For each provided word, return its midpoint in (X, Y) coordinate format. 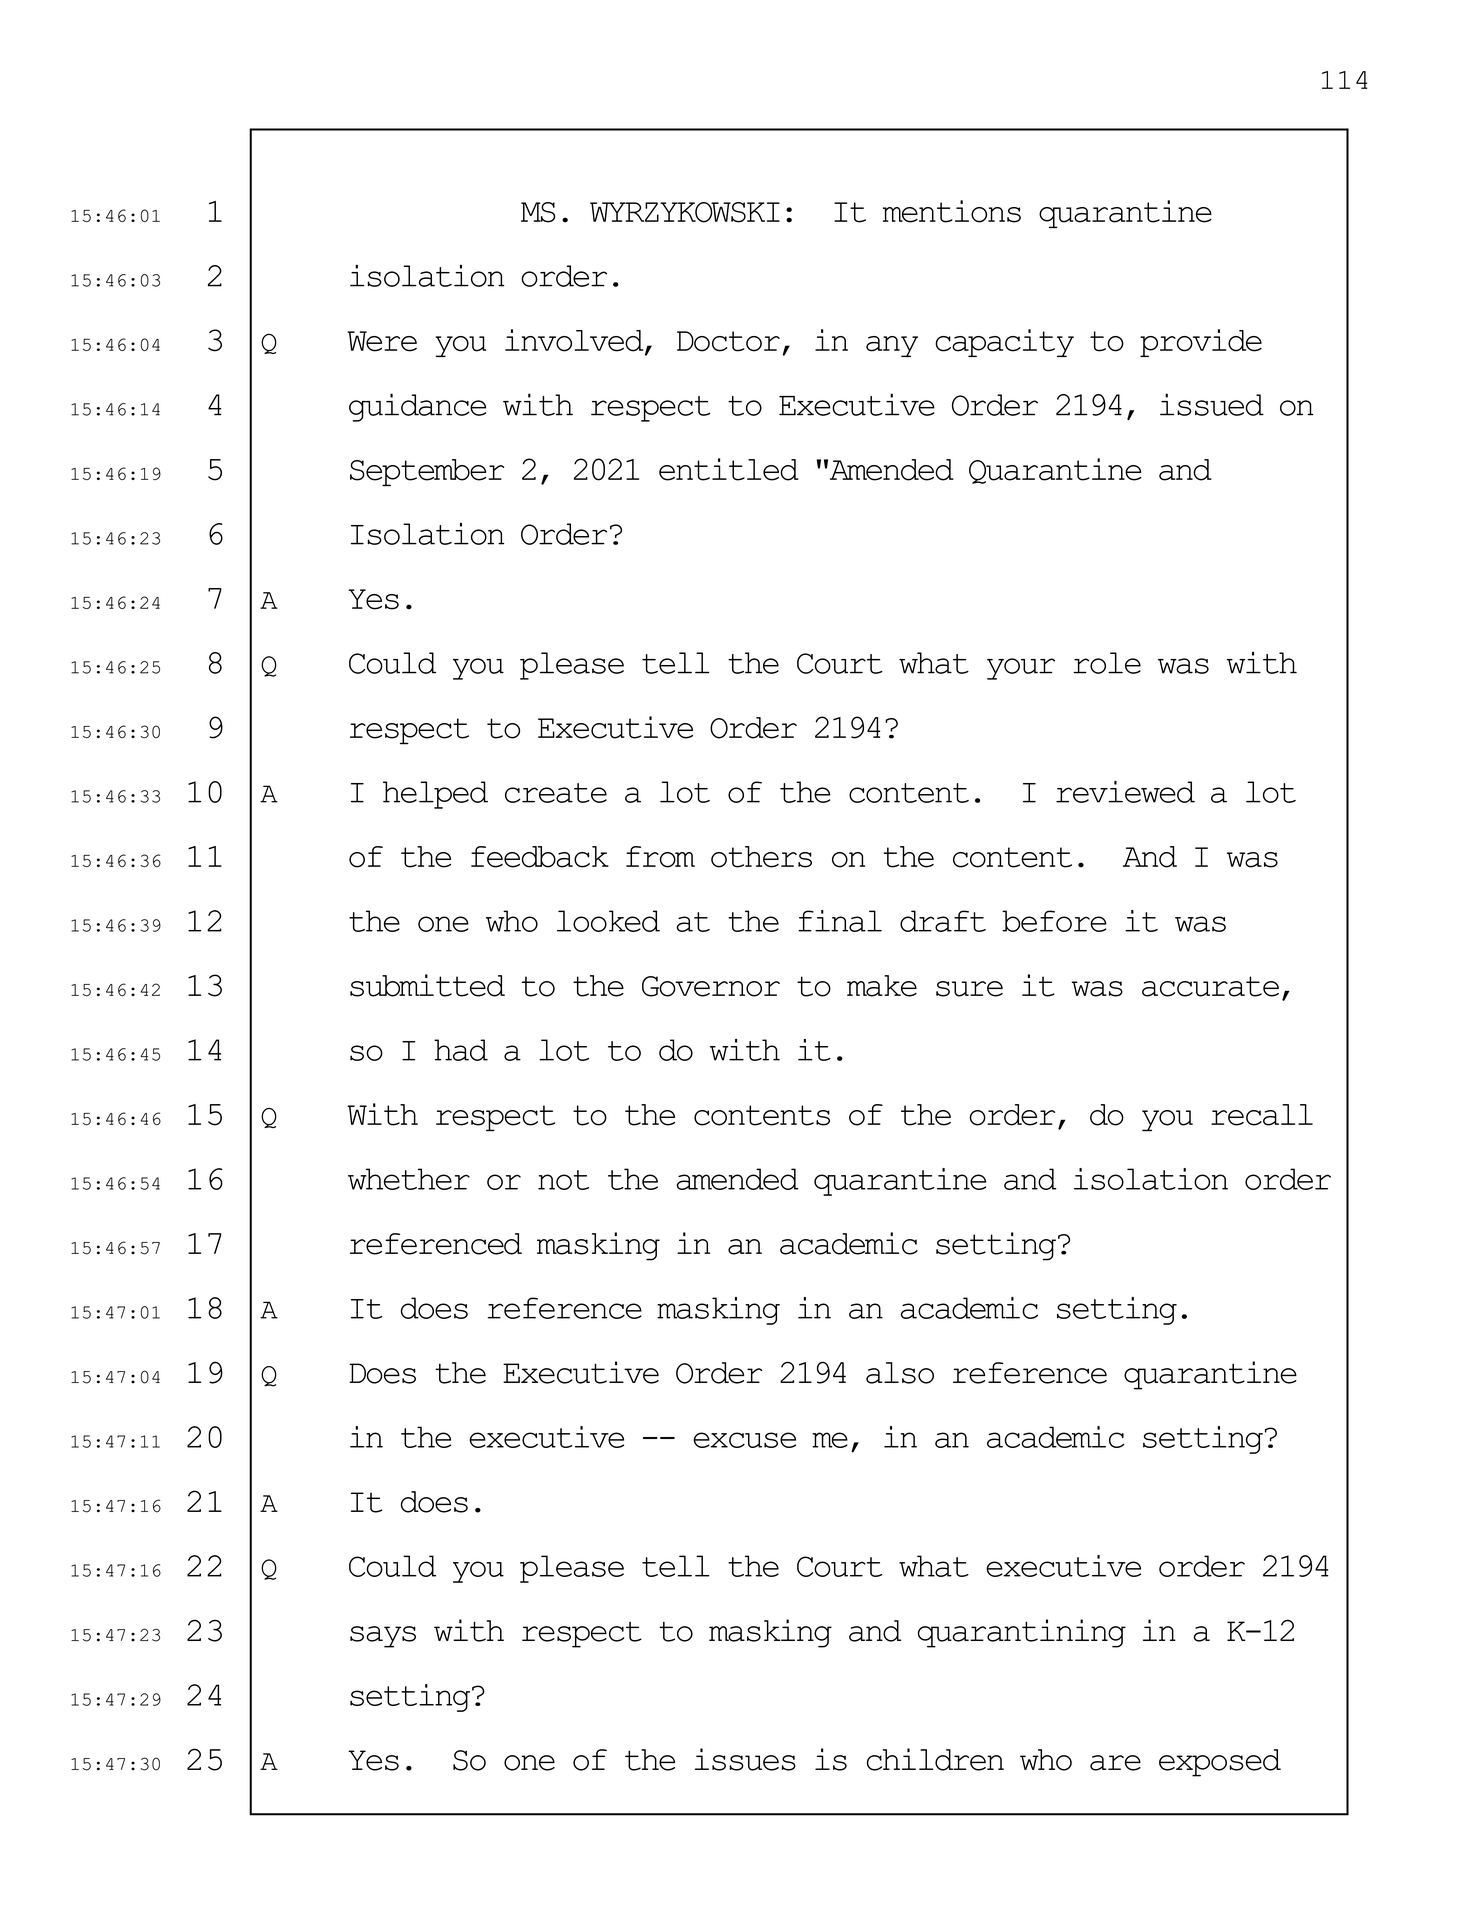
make (882, 986)
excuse (744, 1440)
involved (575, 341)
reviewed (1125, 792)
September (427, 472)
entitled (729, 469)
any (892, 346)
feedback (540, 857)
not (563, 1180)
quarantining (1022, 1633)
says (383, 1637)
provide (1201, 343)
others (761, 857)
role (1107, 663)
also (900, 1373)
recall (1262, 1115)
